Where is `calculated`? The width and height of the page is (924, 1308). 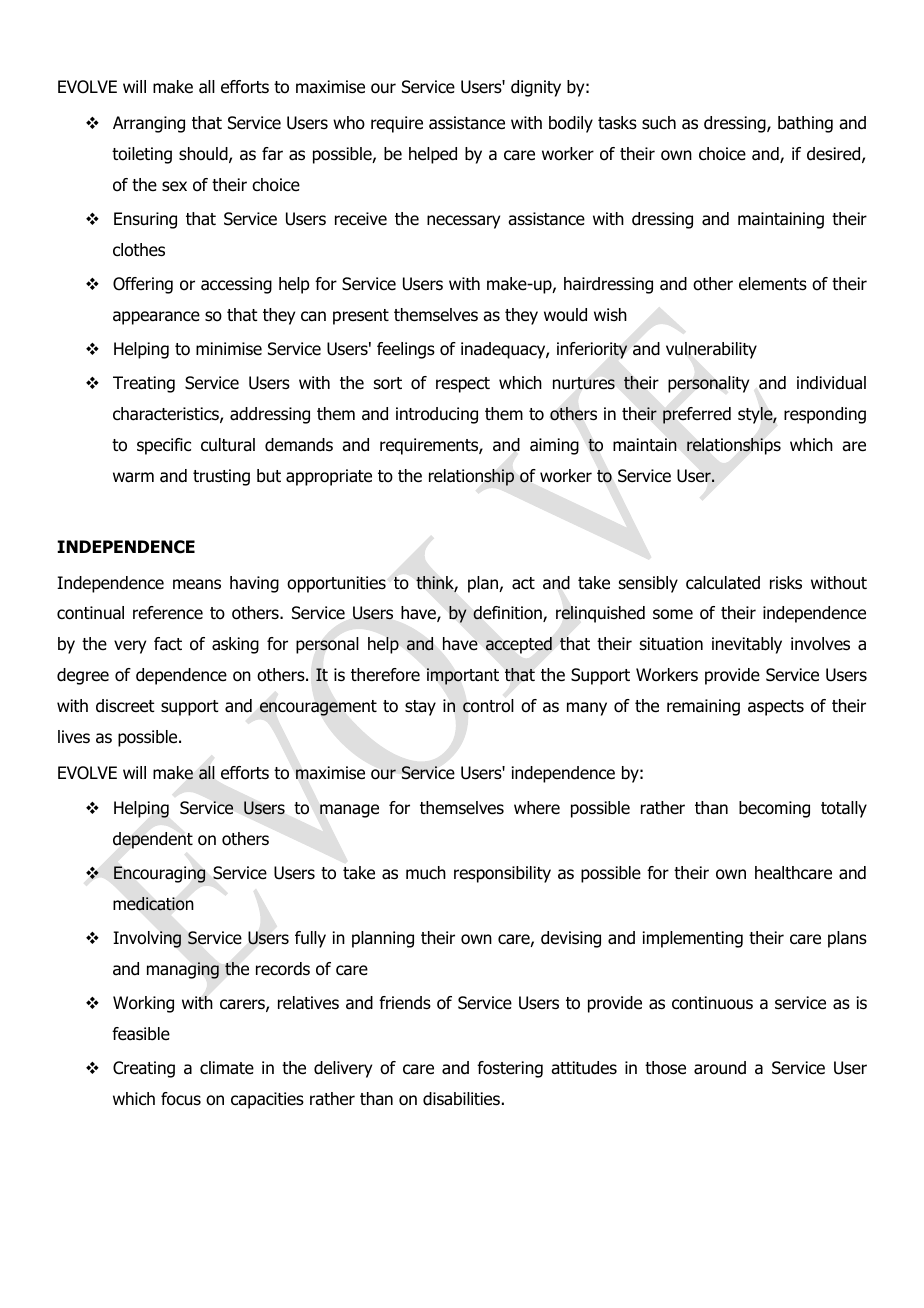 calculated is located at coordinates (723, 583).
